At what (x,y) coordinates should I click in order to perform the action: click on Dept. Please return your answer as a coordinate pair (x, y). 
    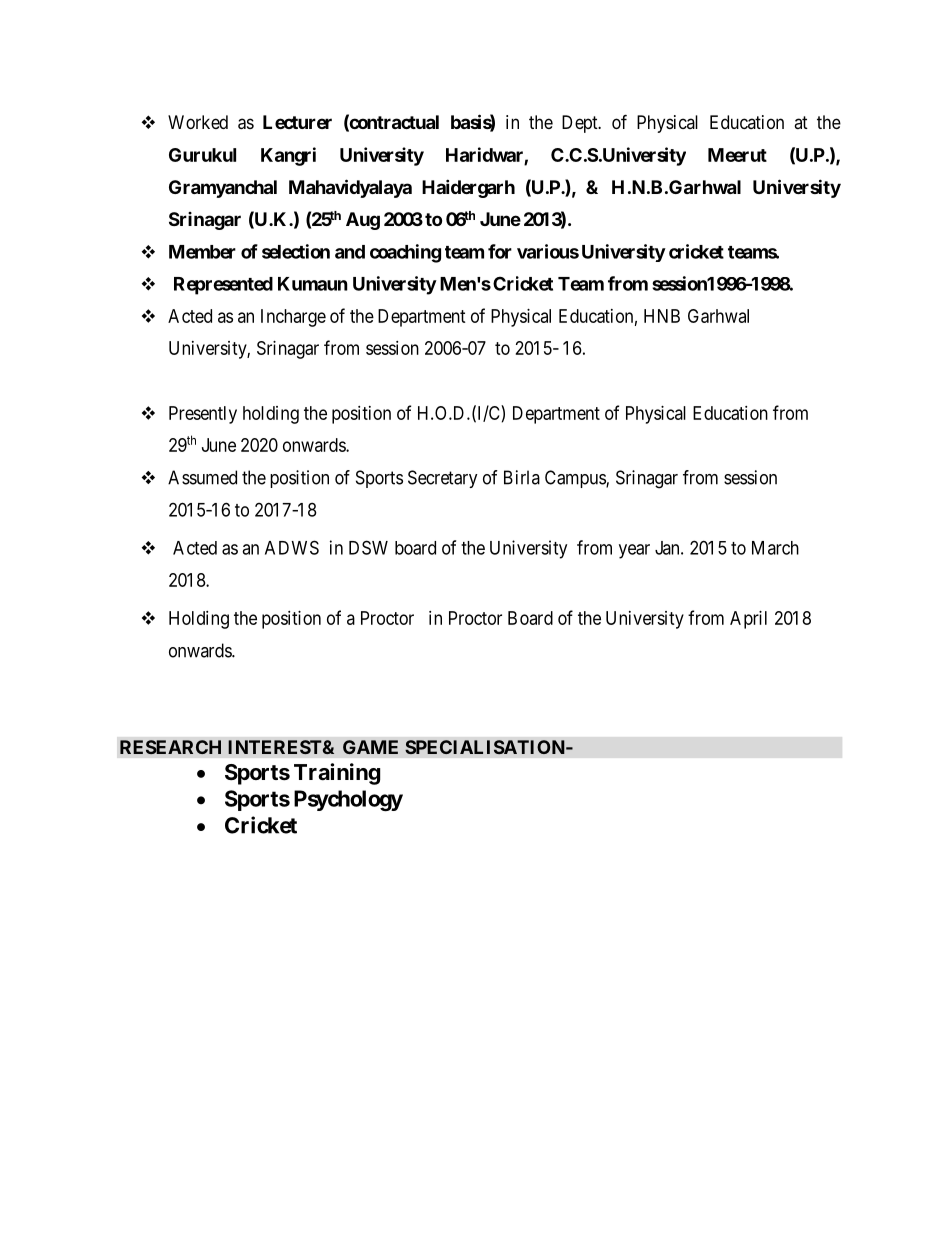
    Looking at the image, I should click on (581, 124).
